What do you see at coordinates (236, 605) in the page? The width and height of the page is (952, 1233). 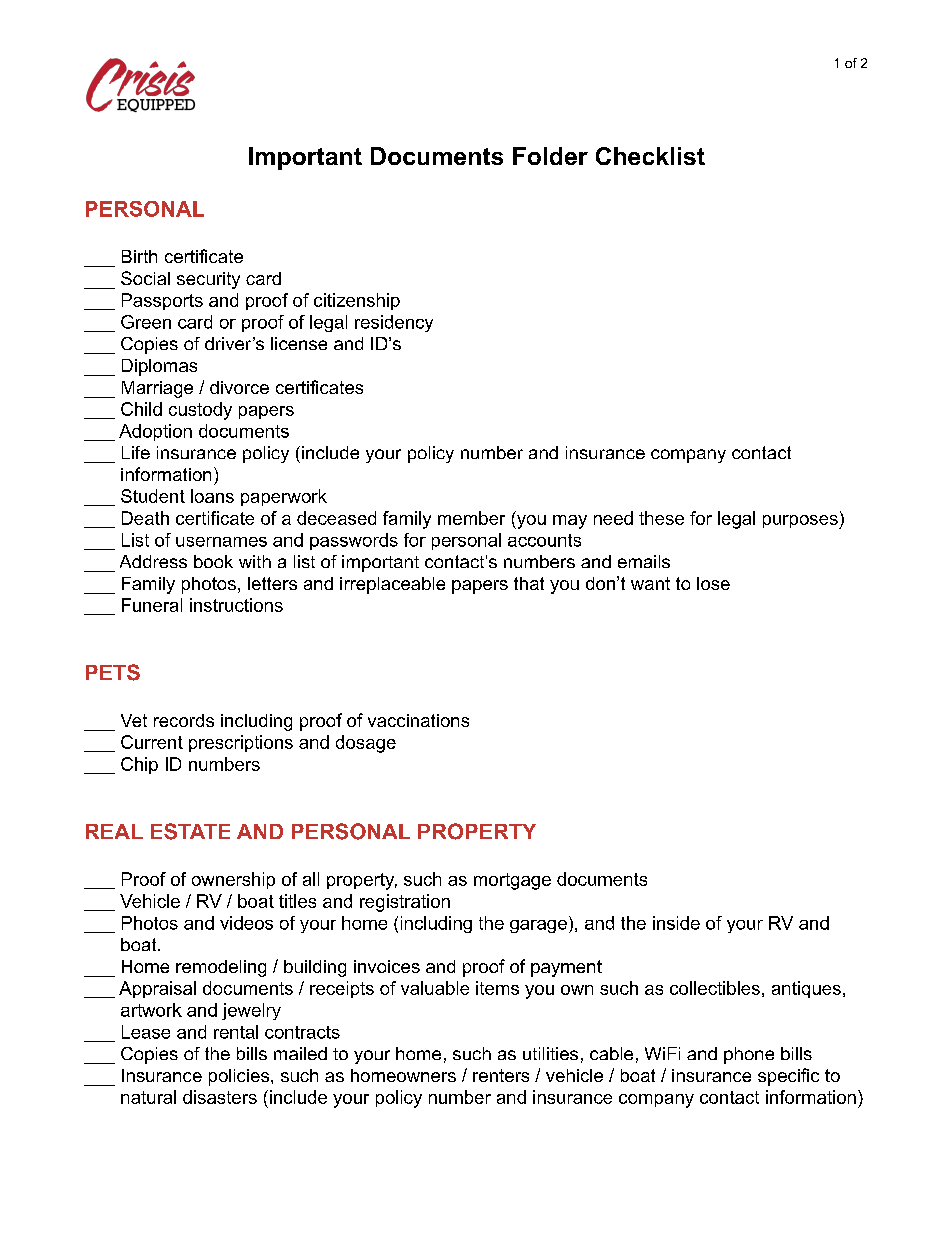 I see `instructions` at bounding box center [236, 605].
